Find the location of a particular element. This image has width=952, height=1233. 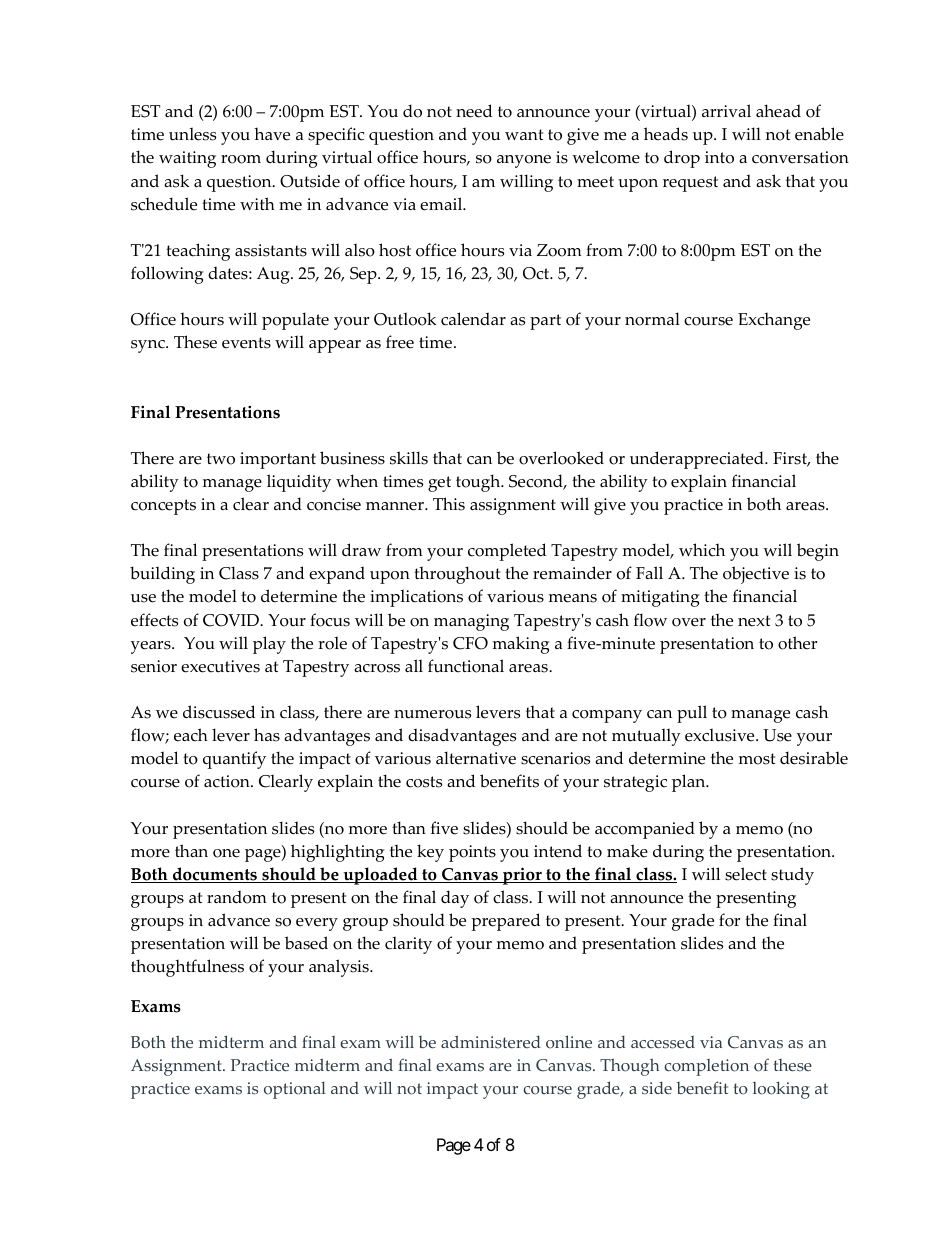

administered is located at coordinates (491, 1042).
